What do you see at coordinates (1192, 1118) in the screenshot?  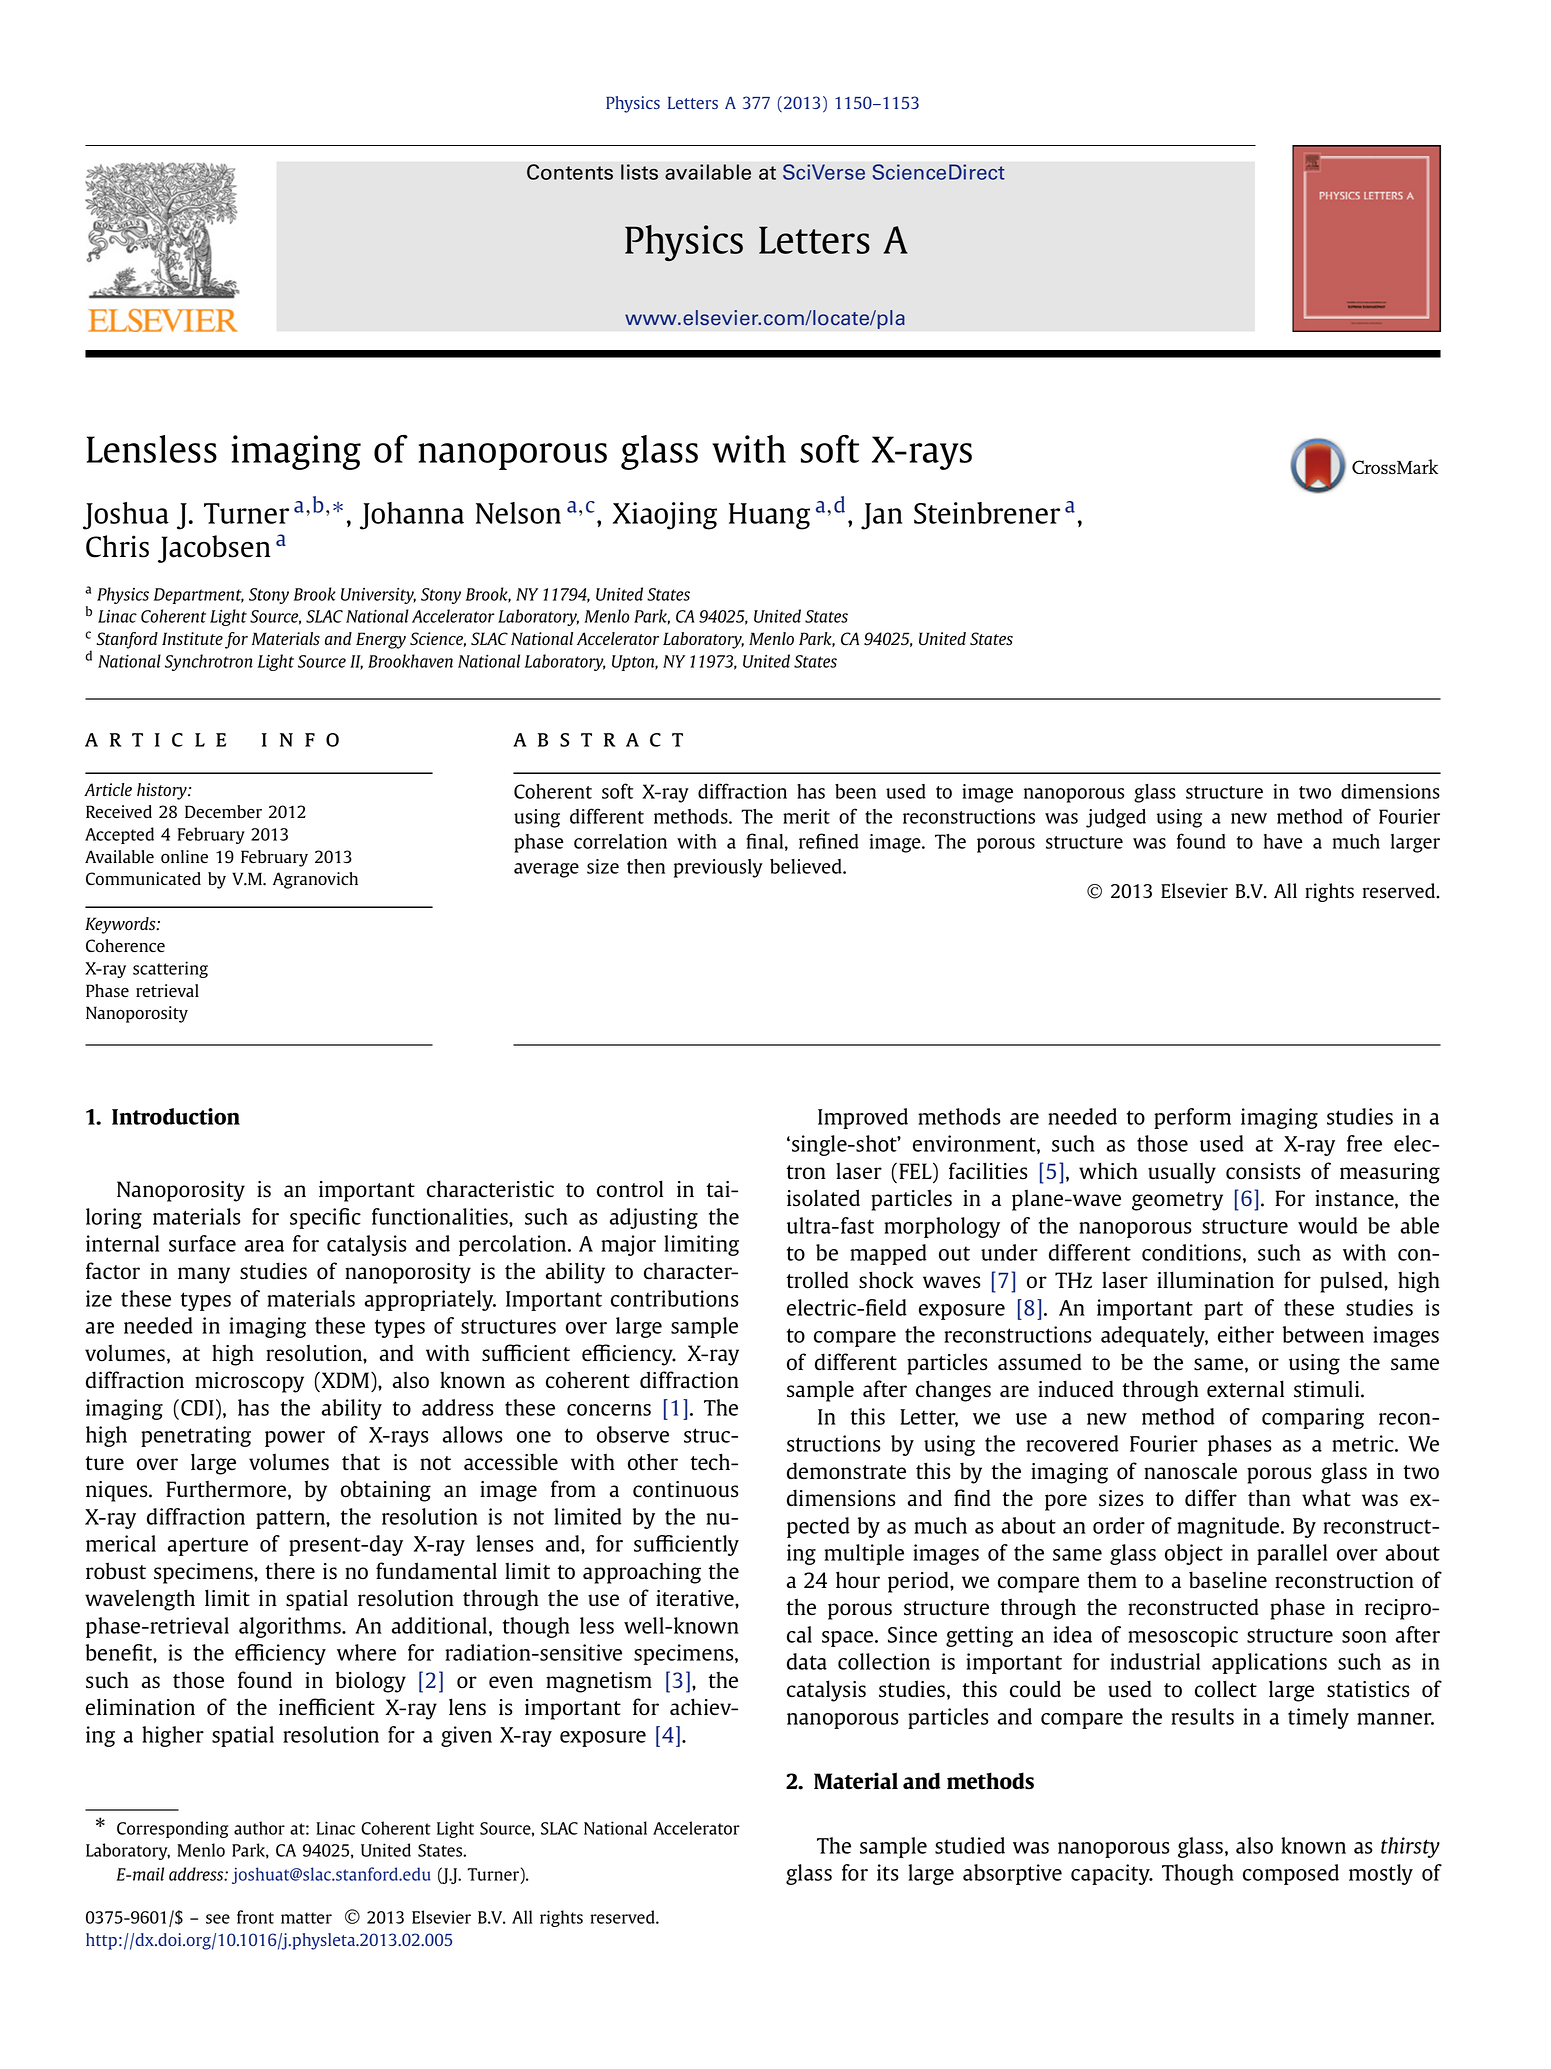 I see `perform` at bounding box center [1192, 1118].
